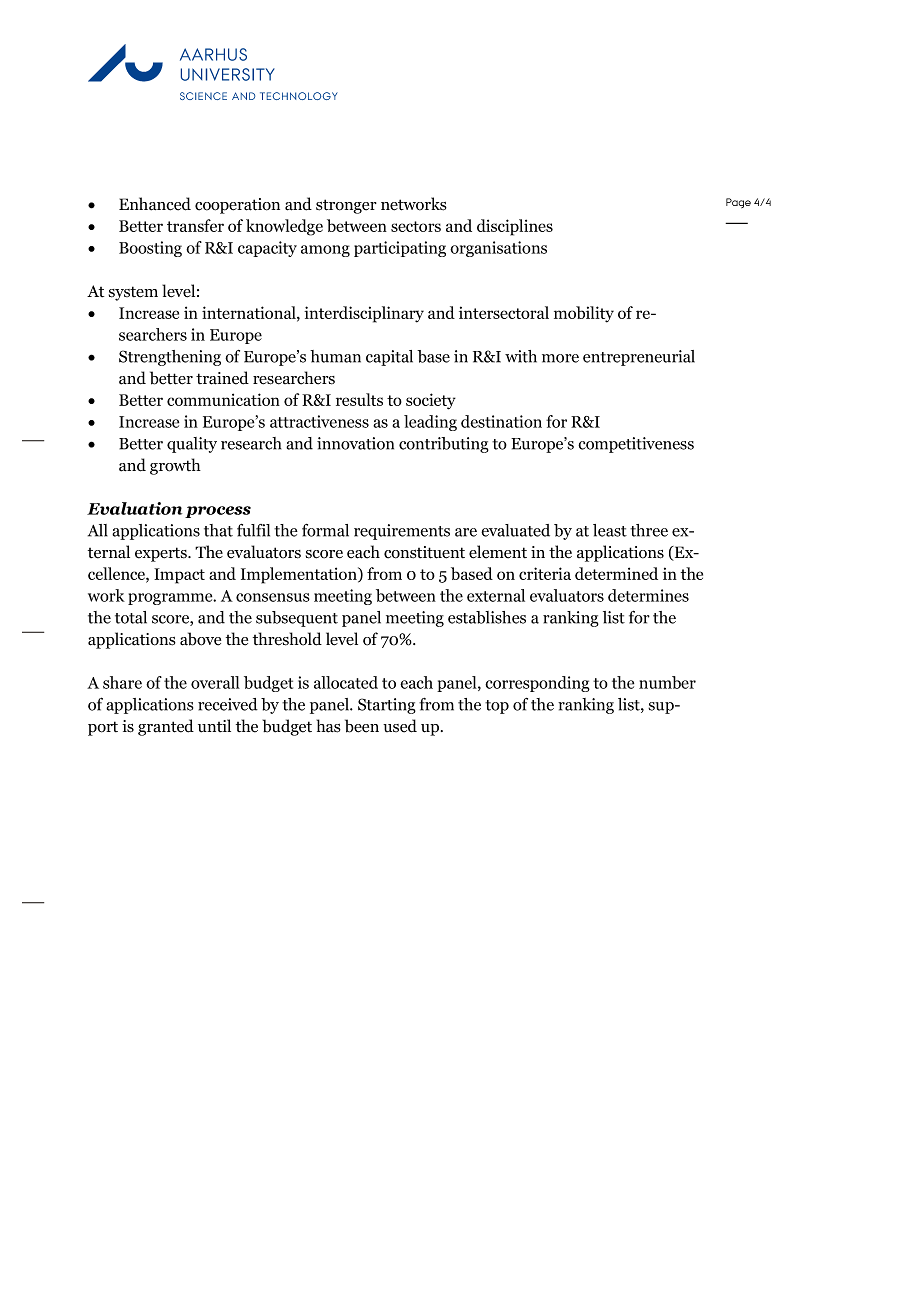 This screenshot has height=1308, width=924. I want to click on UNIVERSITY, so click(228, 74).
